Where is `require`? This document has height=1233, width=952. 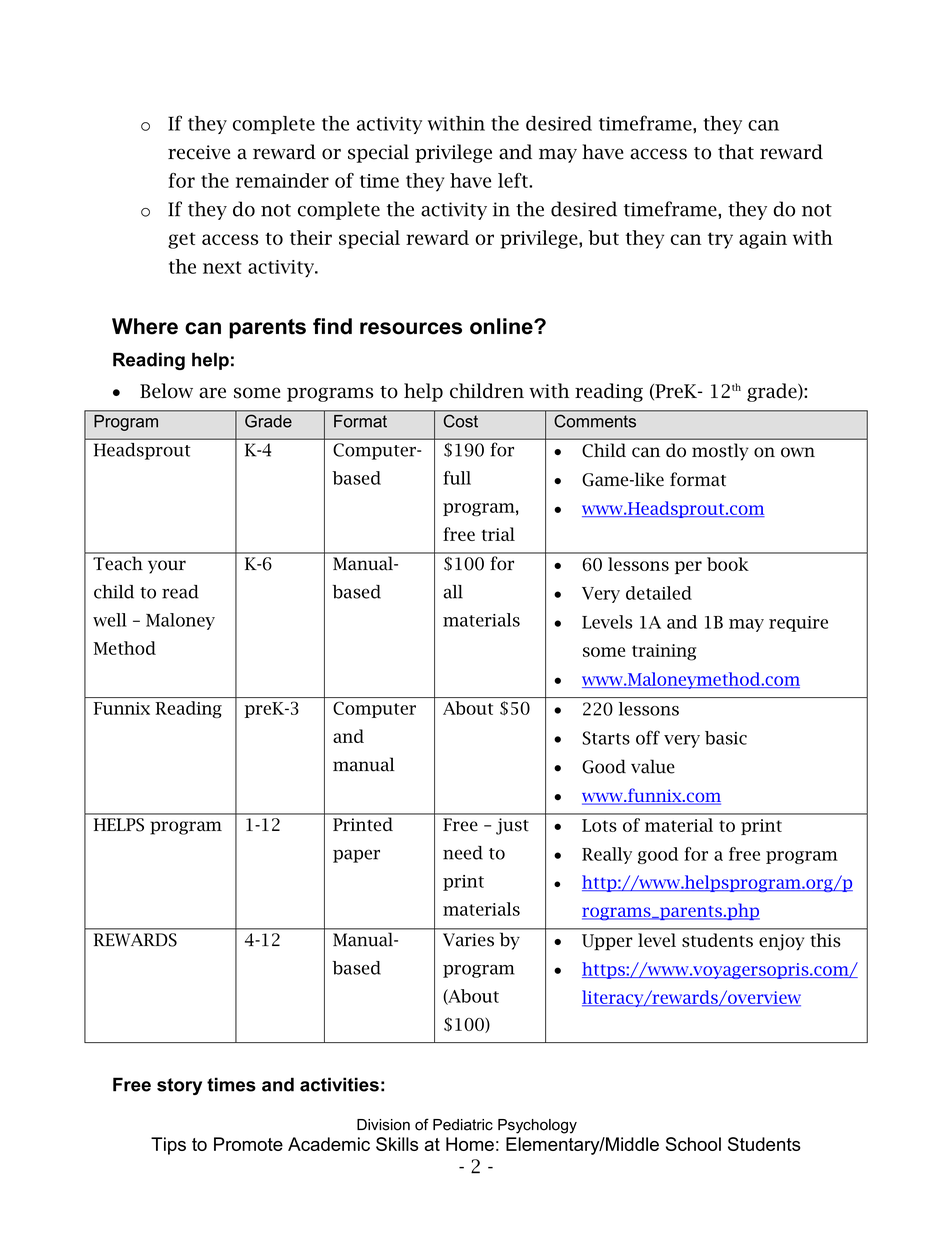 require is located at coordinates (798, 624).
